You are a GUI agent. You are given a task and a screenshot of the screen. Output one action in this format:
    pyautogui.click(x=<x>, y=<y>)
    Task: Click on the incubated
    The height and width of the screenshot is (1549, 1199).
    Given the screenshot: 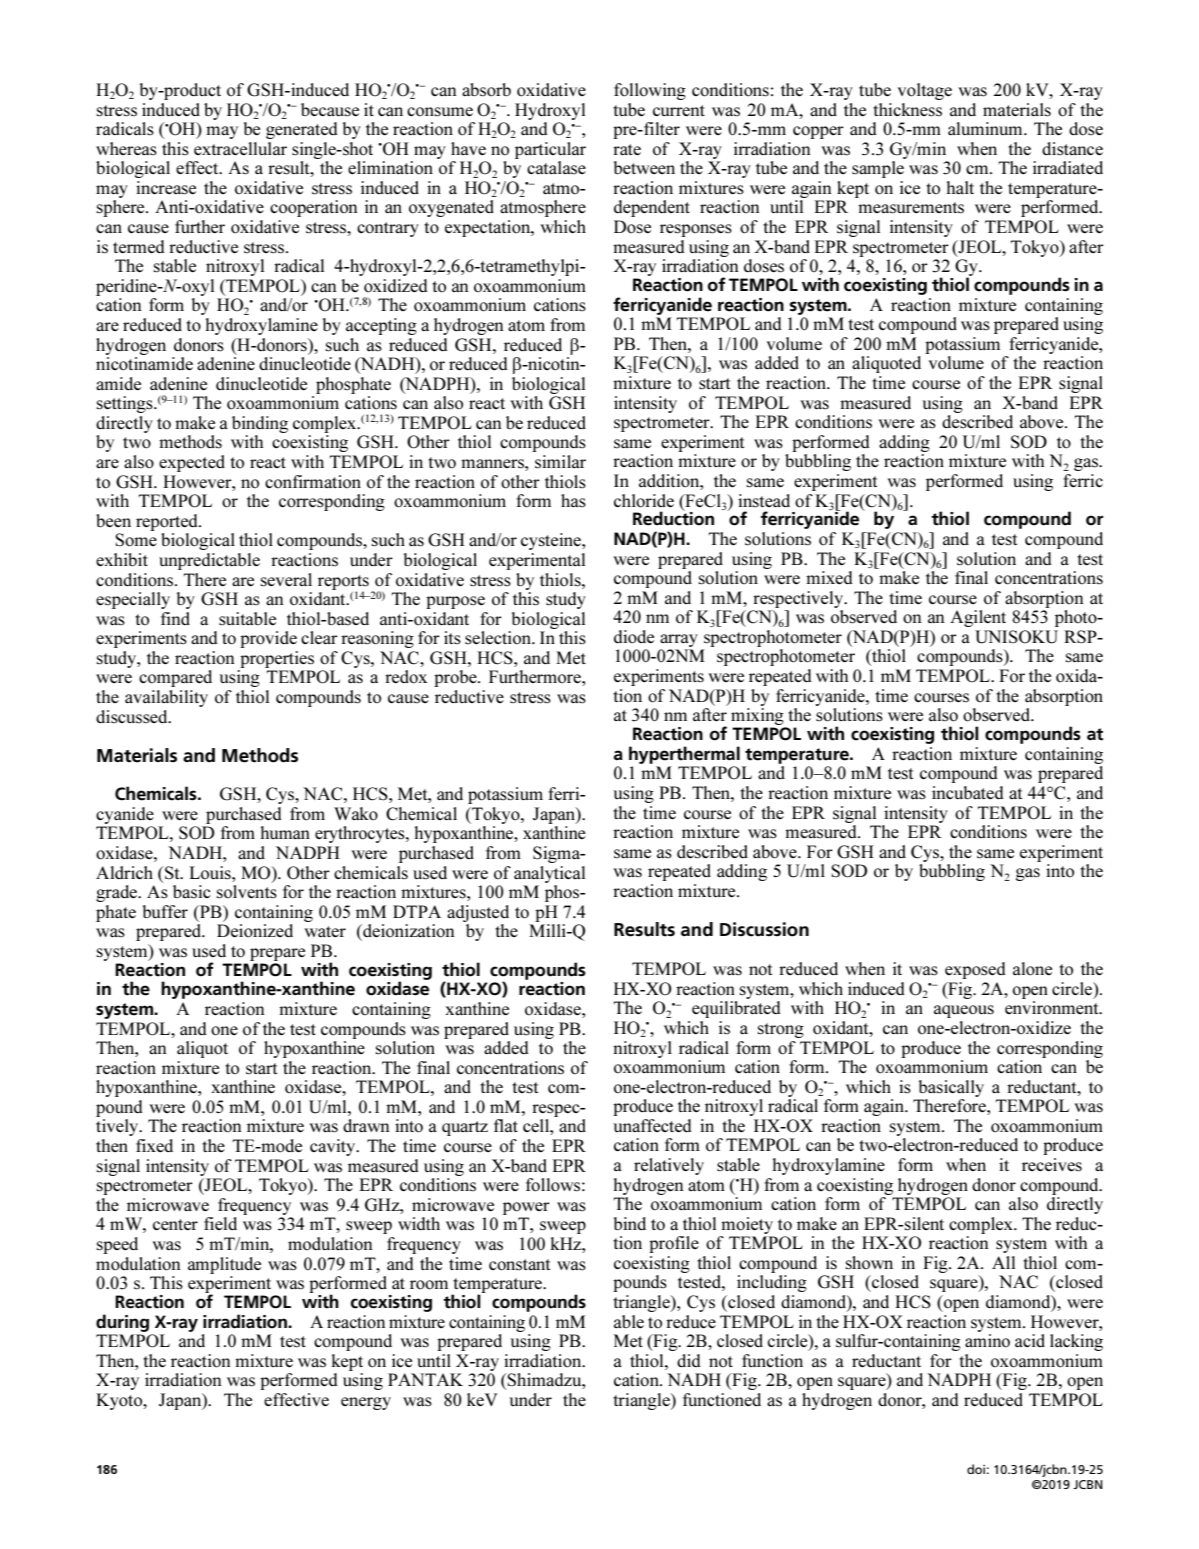 What is the action you would take?
    pyautogui.click(x=968, y=793)
